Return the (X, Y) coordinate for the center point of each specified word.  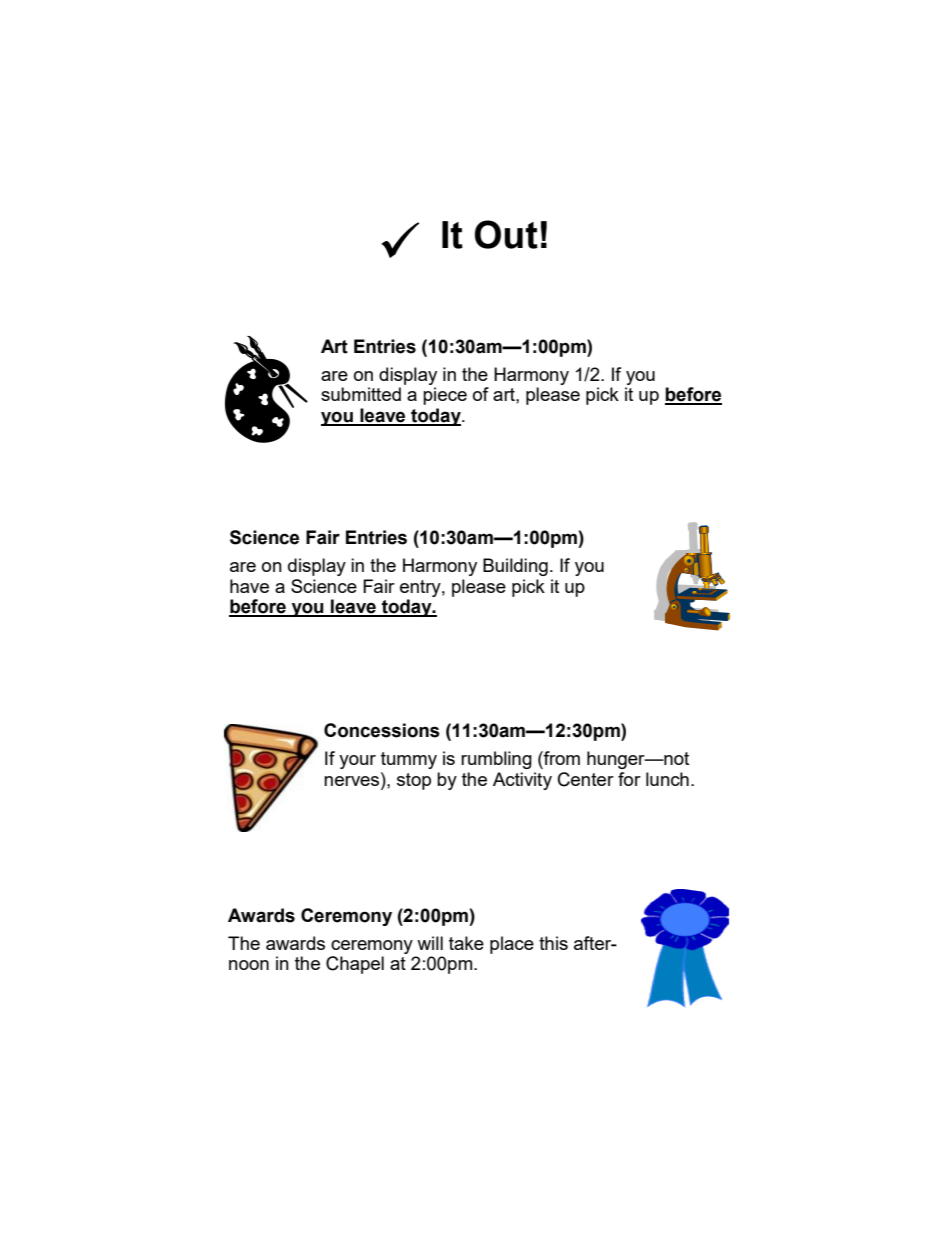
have (249, 586)
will (430, 943)
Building (515, 567)
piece (445, 396)
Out (506, 234)
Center (586, 779)
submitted (361, 394)
